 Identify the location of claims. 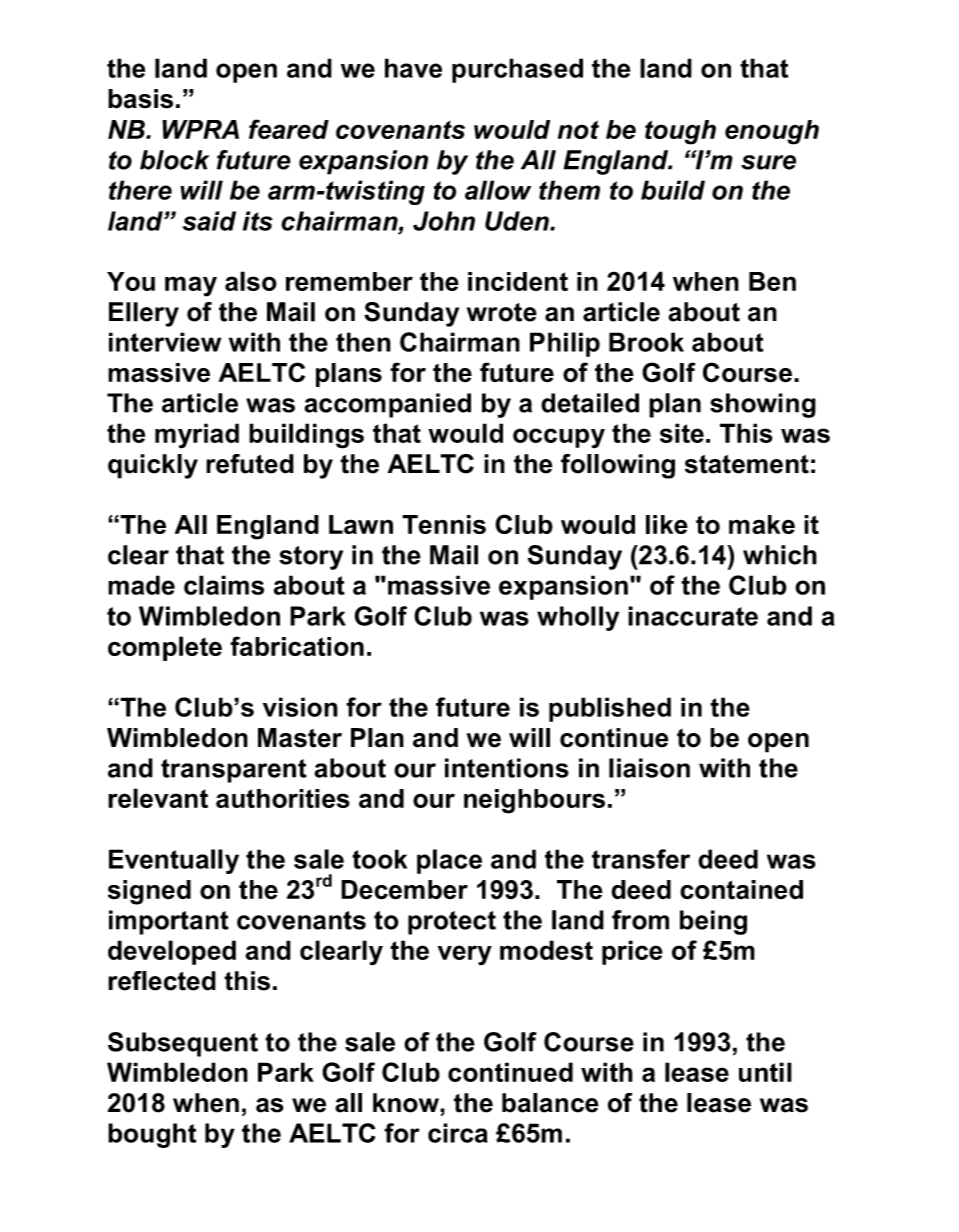
(224, 585).
